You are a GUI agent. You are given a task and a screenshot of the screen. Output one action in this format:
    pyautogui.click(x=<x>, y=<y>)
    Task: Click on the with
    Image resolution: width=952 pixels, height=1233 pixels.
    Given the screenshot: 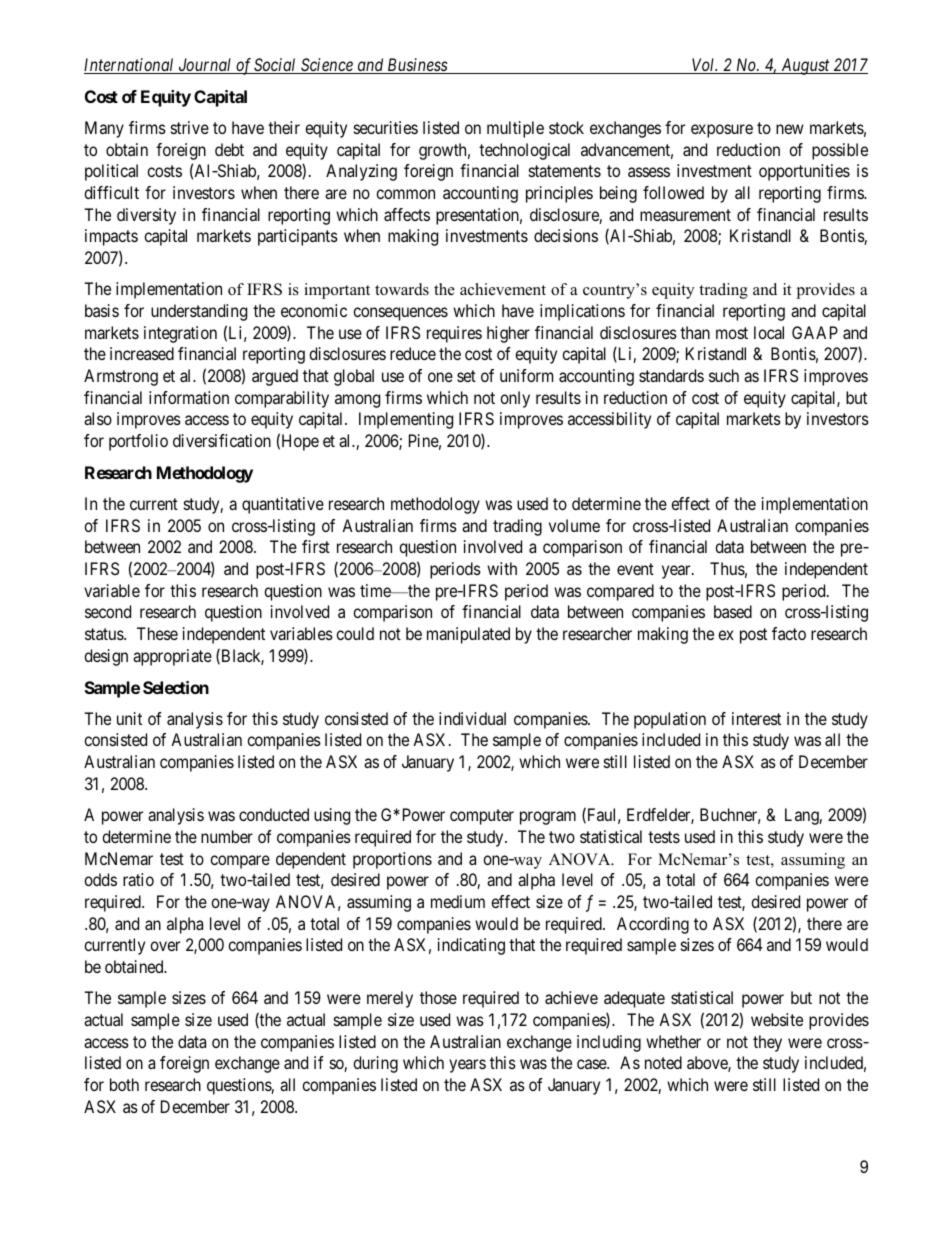 What is the action you would take?
    pyautogui.click(x=502, y=568)
